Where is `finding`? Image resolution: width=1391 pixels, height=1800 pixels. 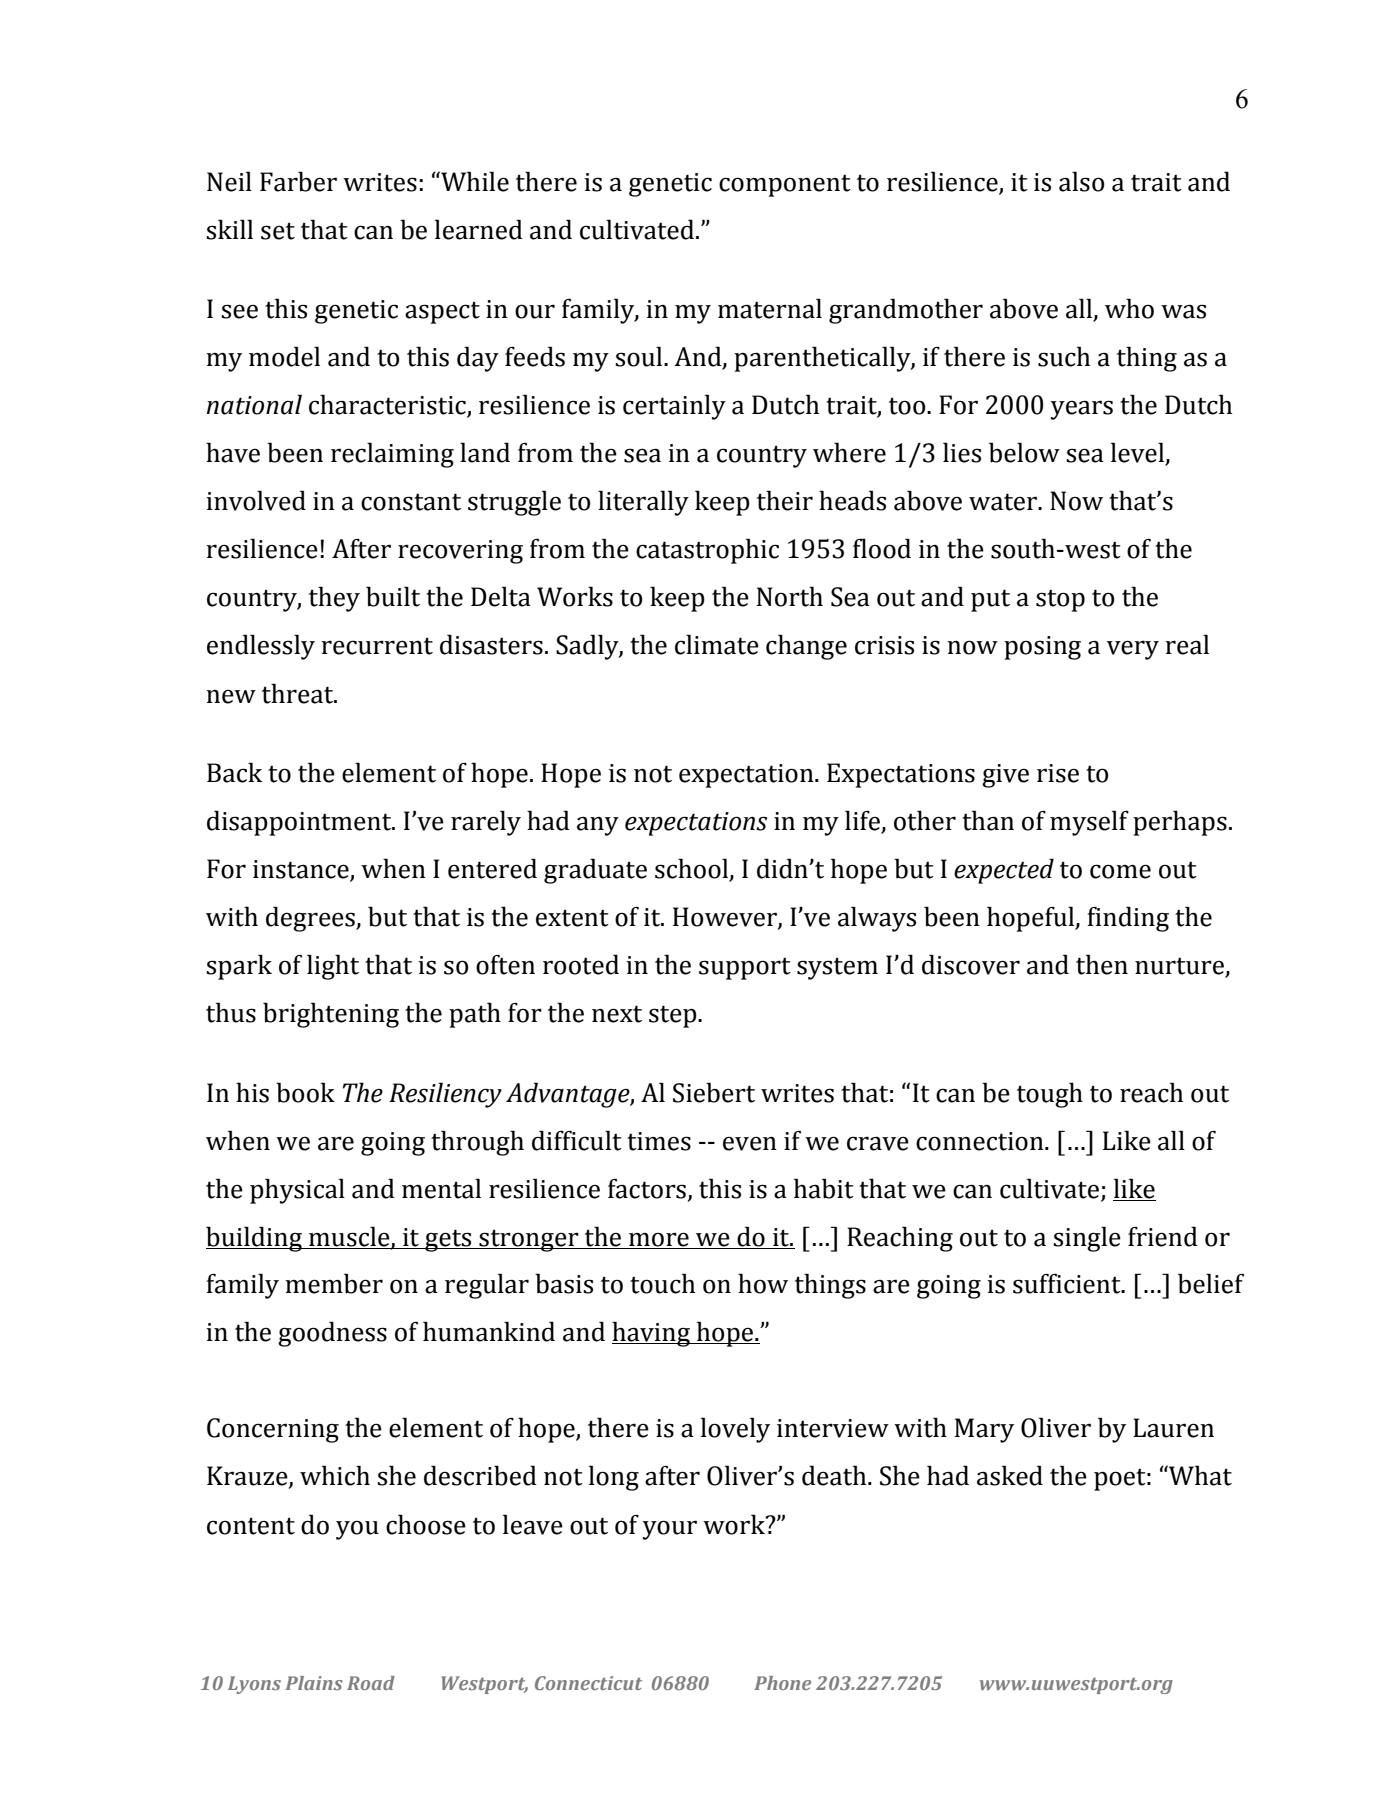
finding is located at coordinates (1128, 919).
